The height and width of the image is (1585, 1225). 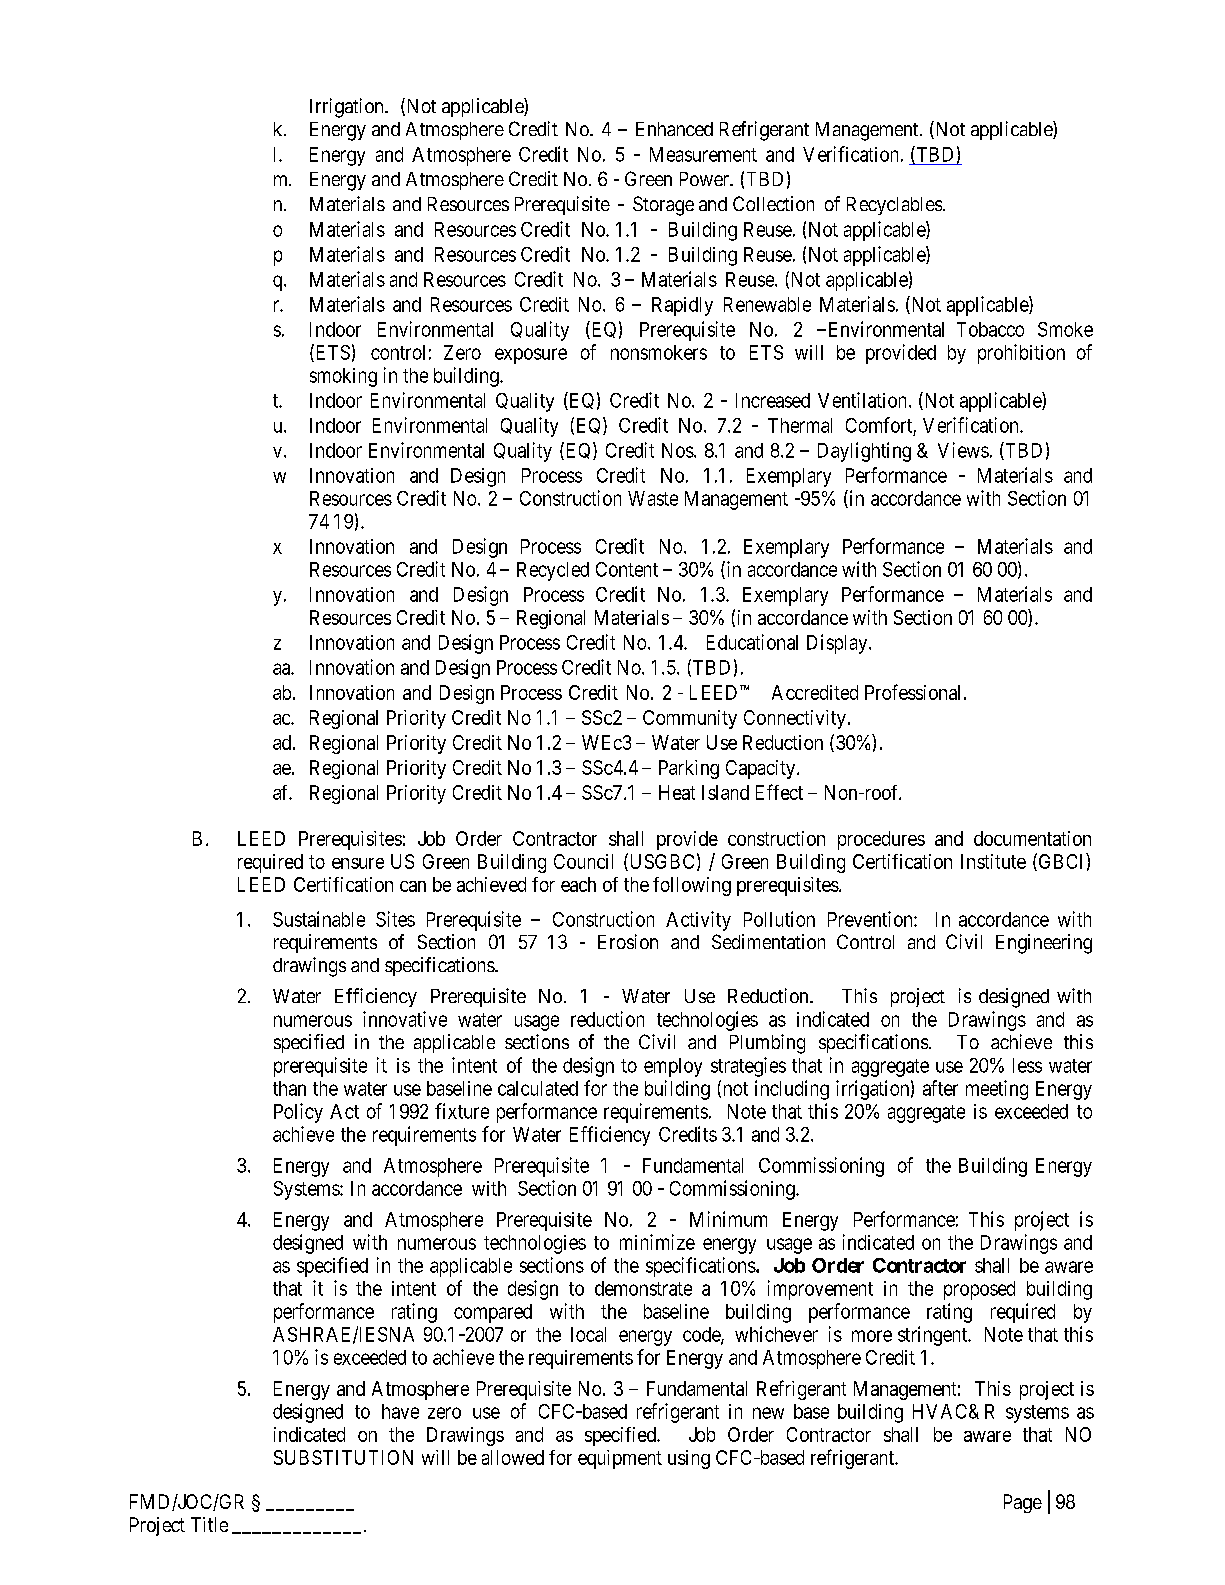 What do you see at coordinates (881, 840) in the image?
I see `procedures` at bounding box center [881, 840].
